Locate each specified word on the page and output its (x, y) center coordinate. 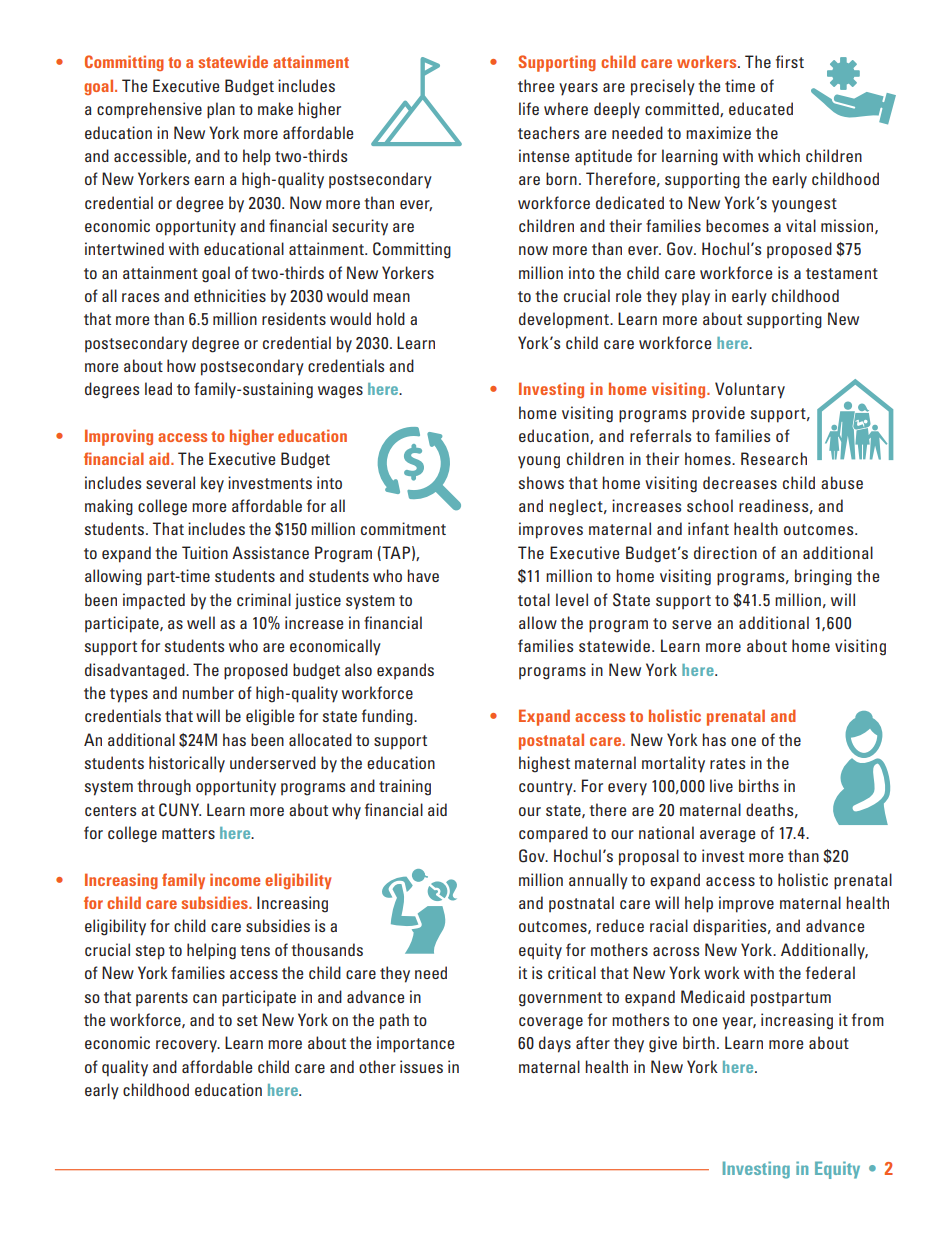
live (721, 785)
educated (761, 108)
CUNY (180, 810)
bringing (823, 577)
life (529, 108)
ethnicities (230, 295)
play (696, 297)
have (423, 575)
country (547, 788)
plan (221, 110)
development (565, 320)
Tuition (205, 552)
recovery (187, 1046)
